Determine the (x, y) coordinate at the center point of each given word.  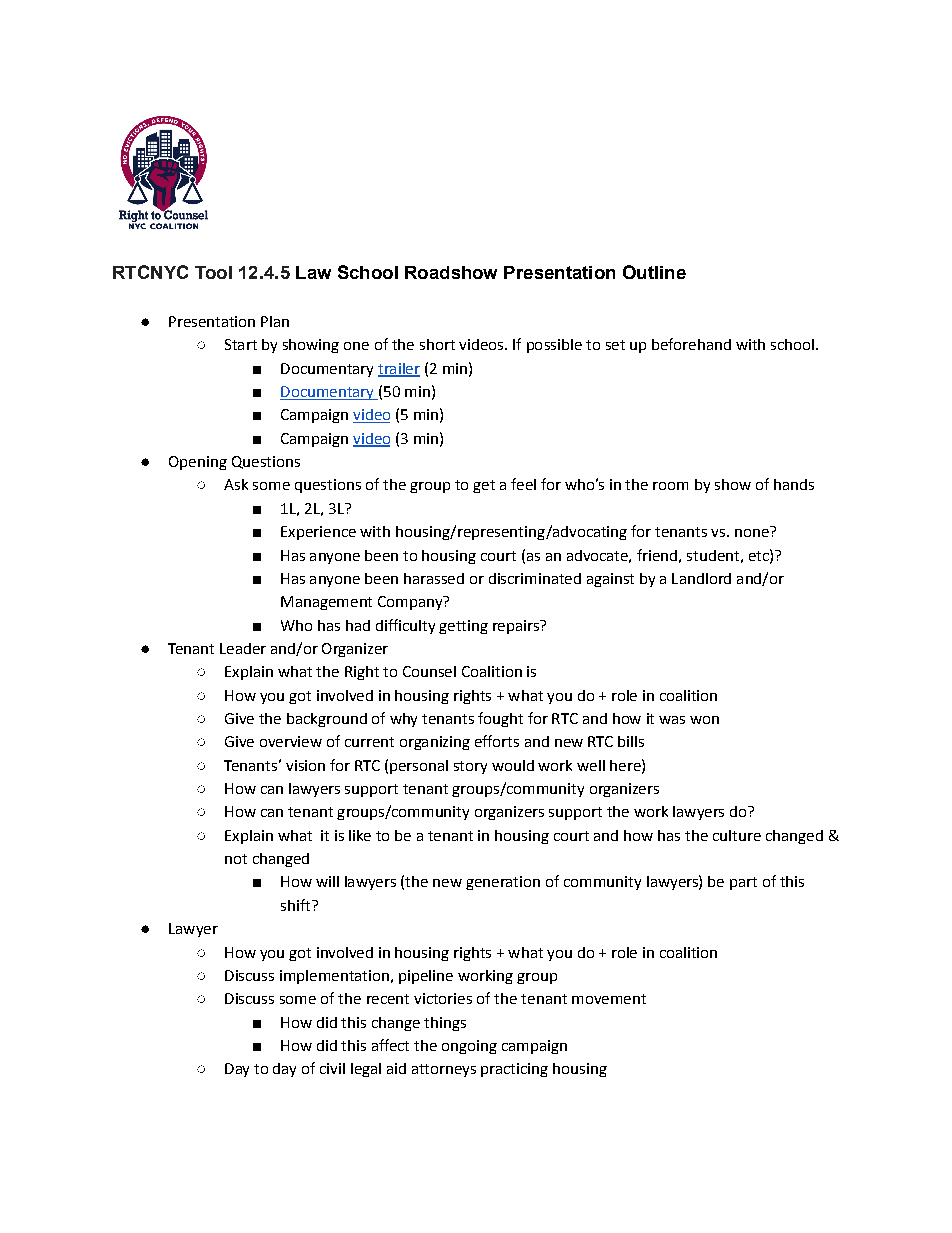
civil (332, 1068)
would (513, 765)
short (437, 344)
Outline (654, 272)
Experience (318, 533)
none (753, 531)
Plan (275, 321)
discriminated (535, 578)
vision (305, 765)
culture (737, 835)
